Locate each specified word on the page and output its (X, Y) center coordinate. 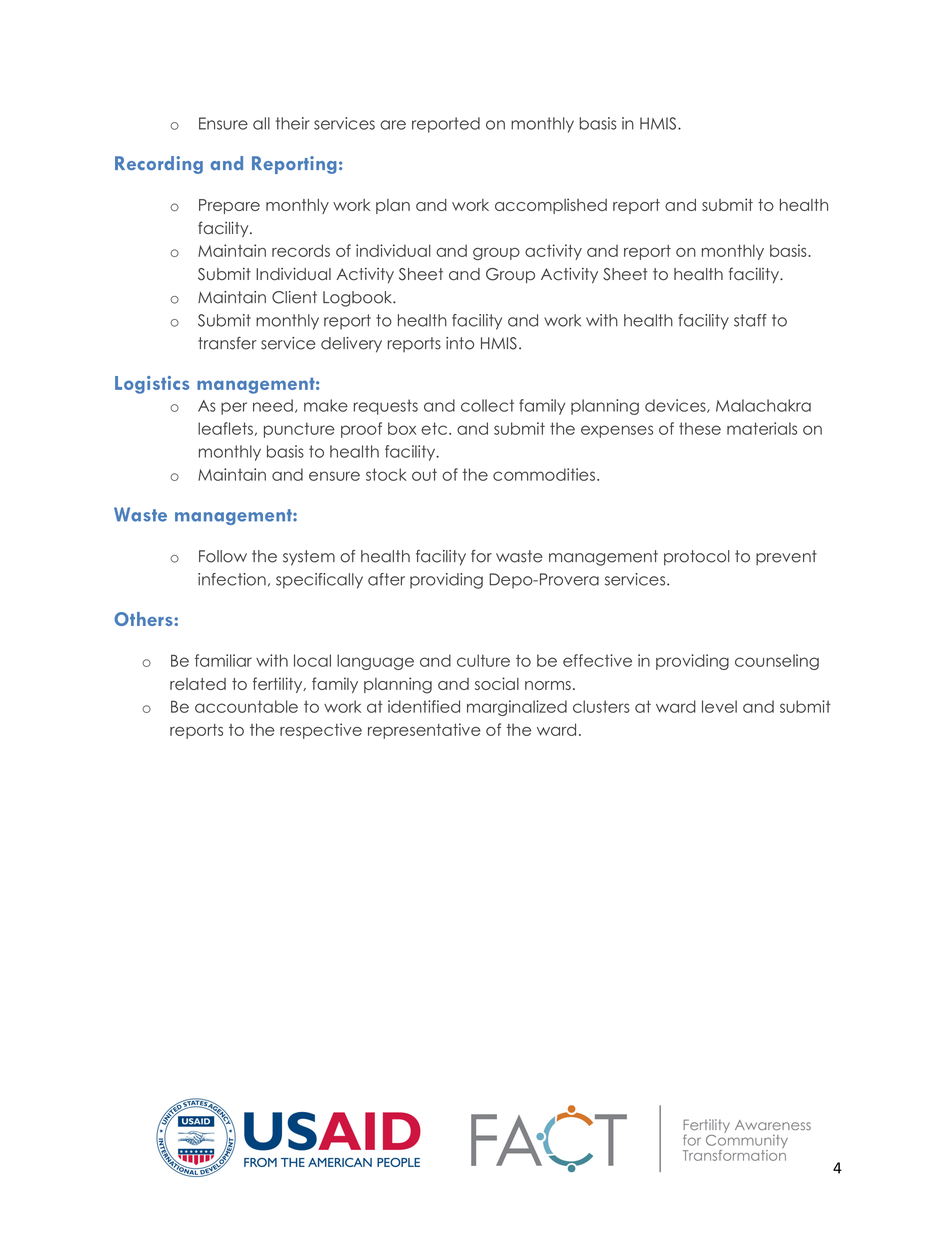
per (234, 408)
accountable (246, 706)
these (700, 428)
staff (750, 320)
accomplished (551, 206)
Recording (159, 165)
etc (435, 428)
